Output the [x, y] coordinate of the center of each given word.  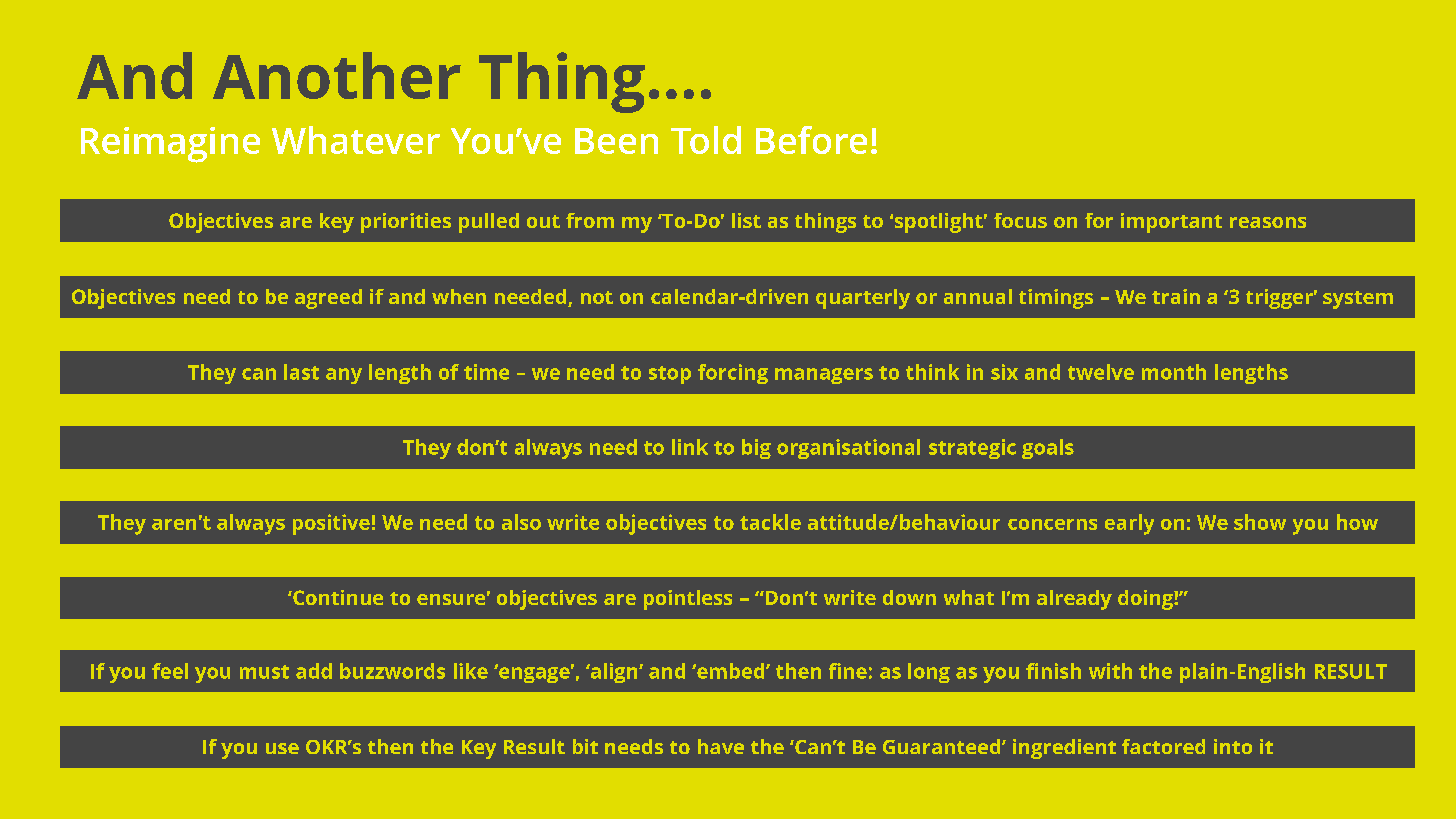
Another [337, 75]
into [1233, 746]
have [721, 746]
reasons [1268, 222]
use [282, 748]
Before [811, 140]
